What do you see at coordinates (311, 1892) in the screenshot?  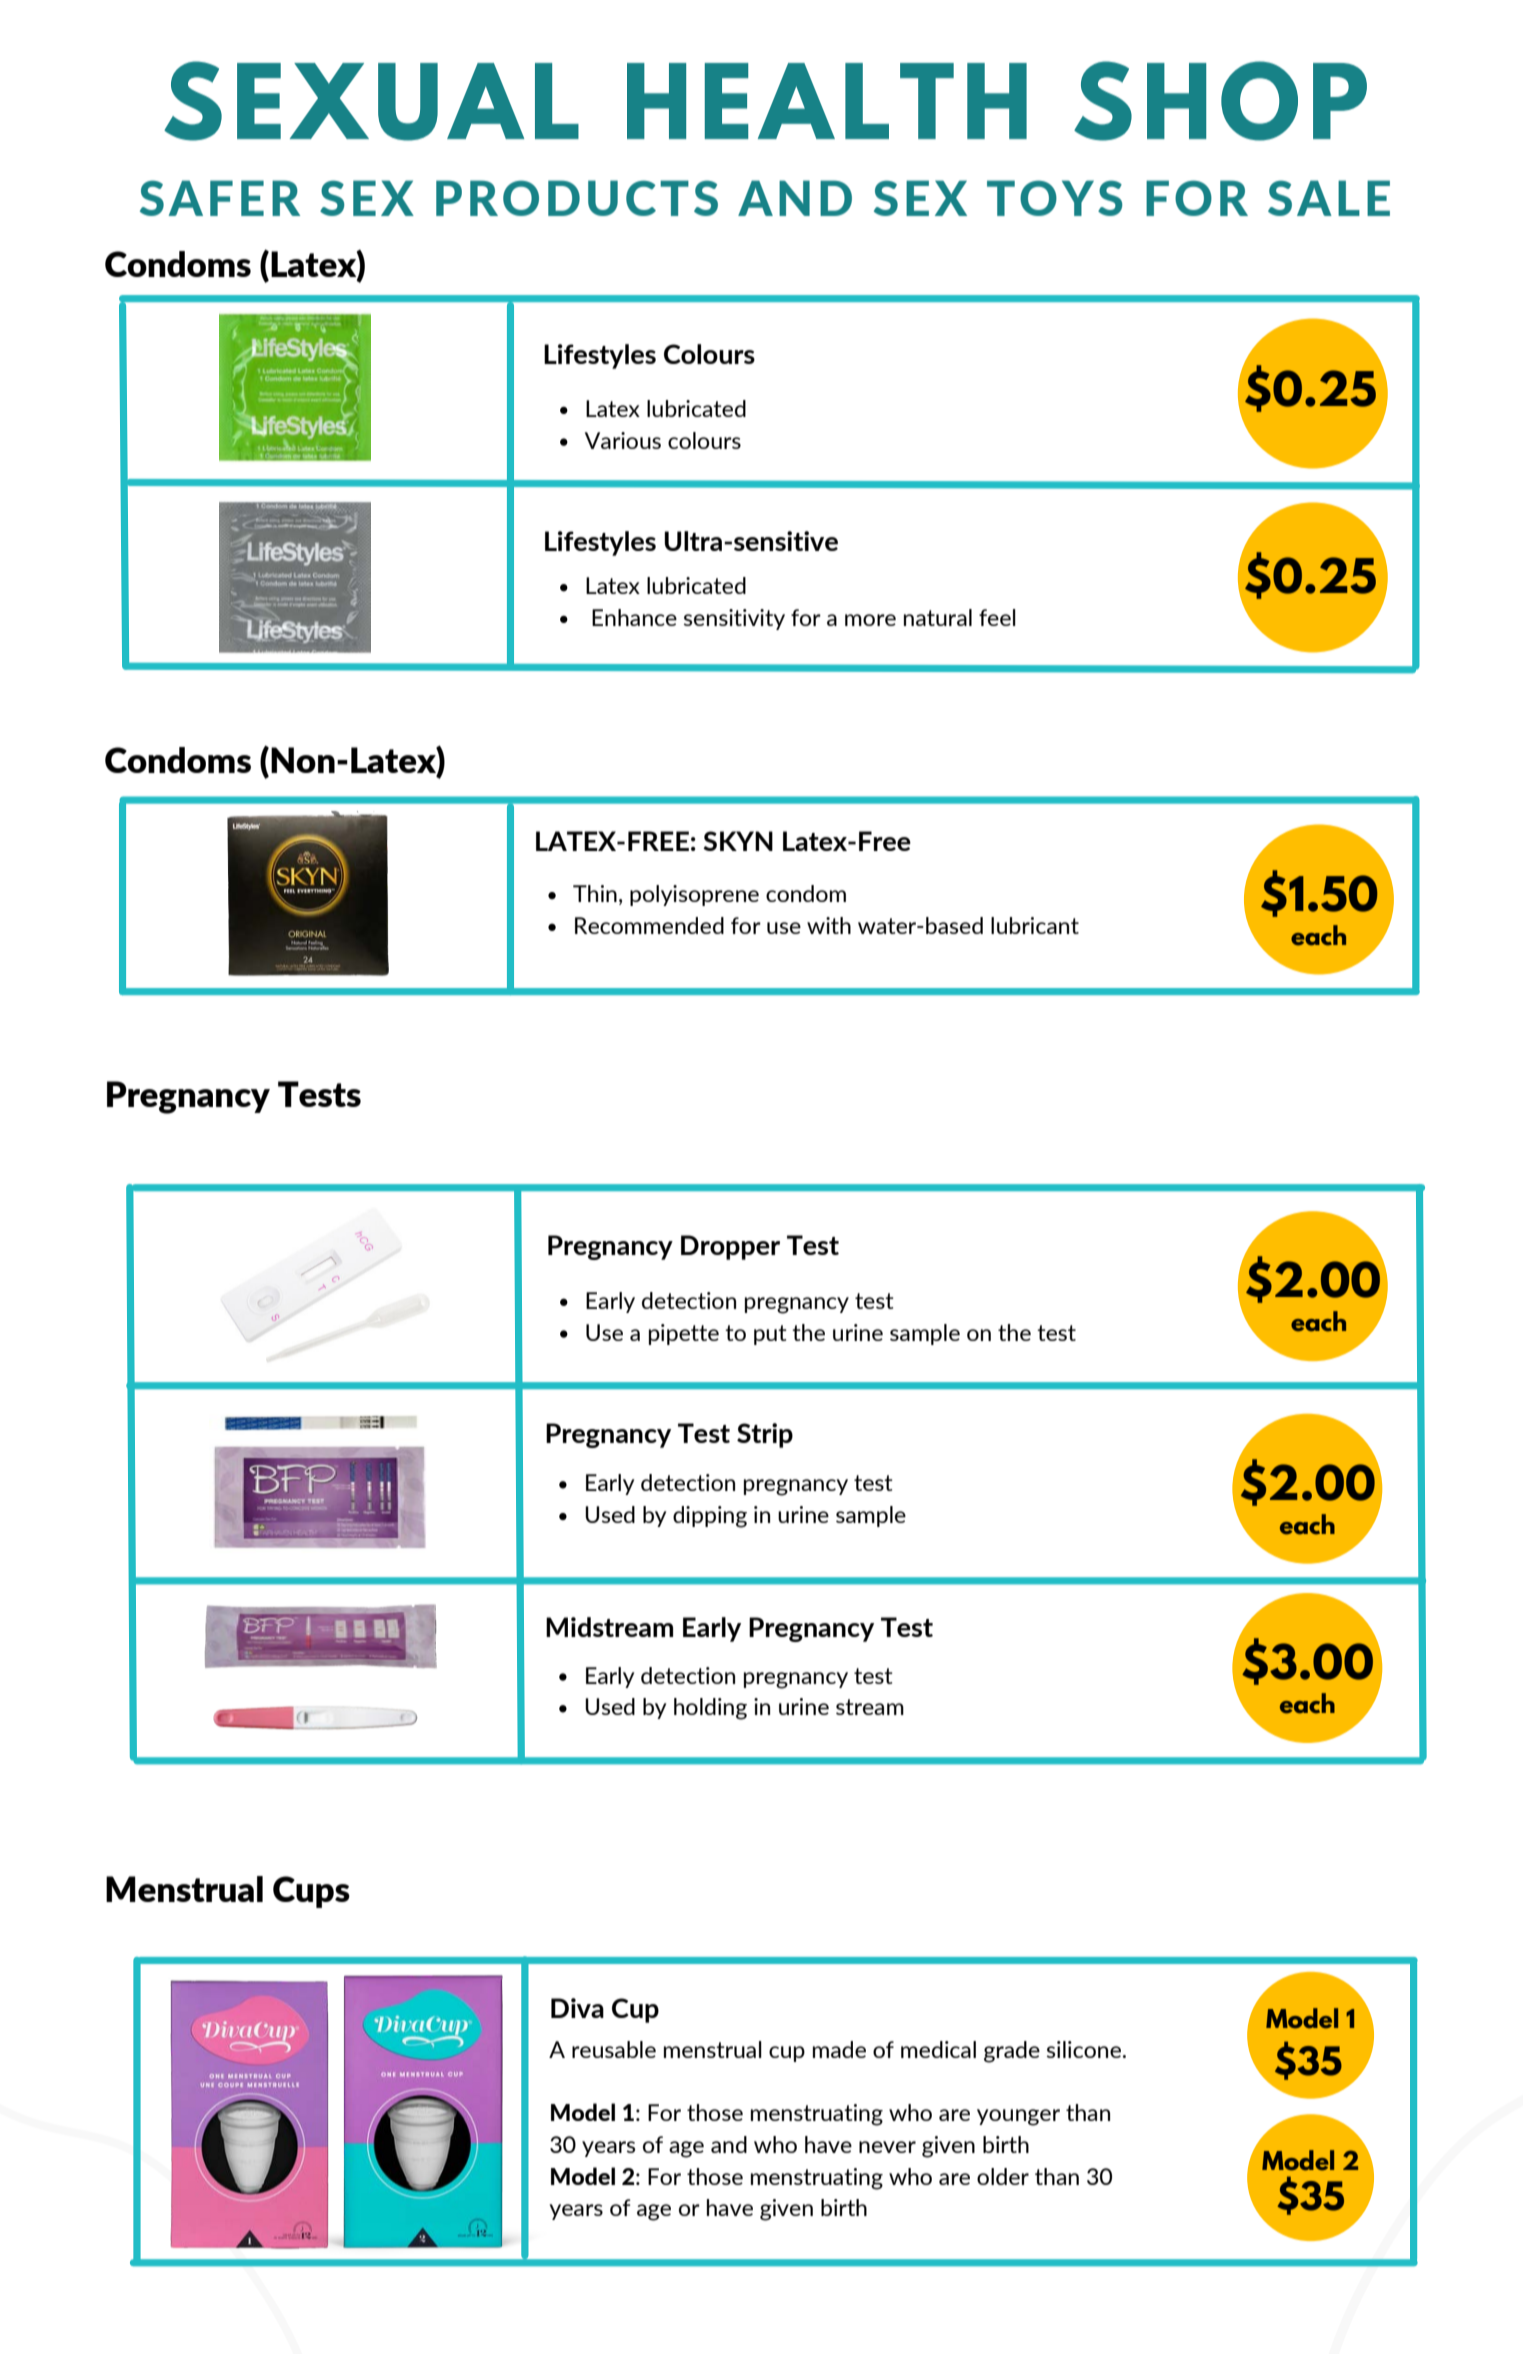 I see `Cups` at bounding box center [311, 1892].
